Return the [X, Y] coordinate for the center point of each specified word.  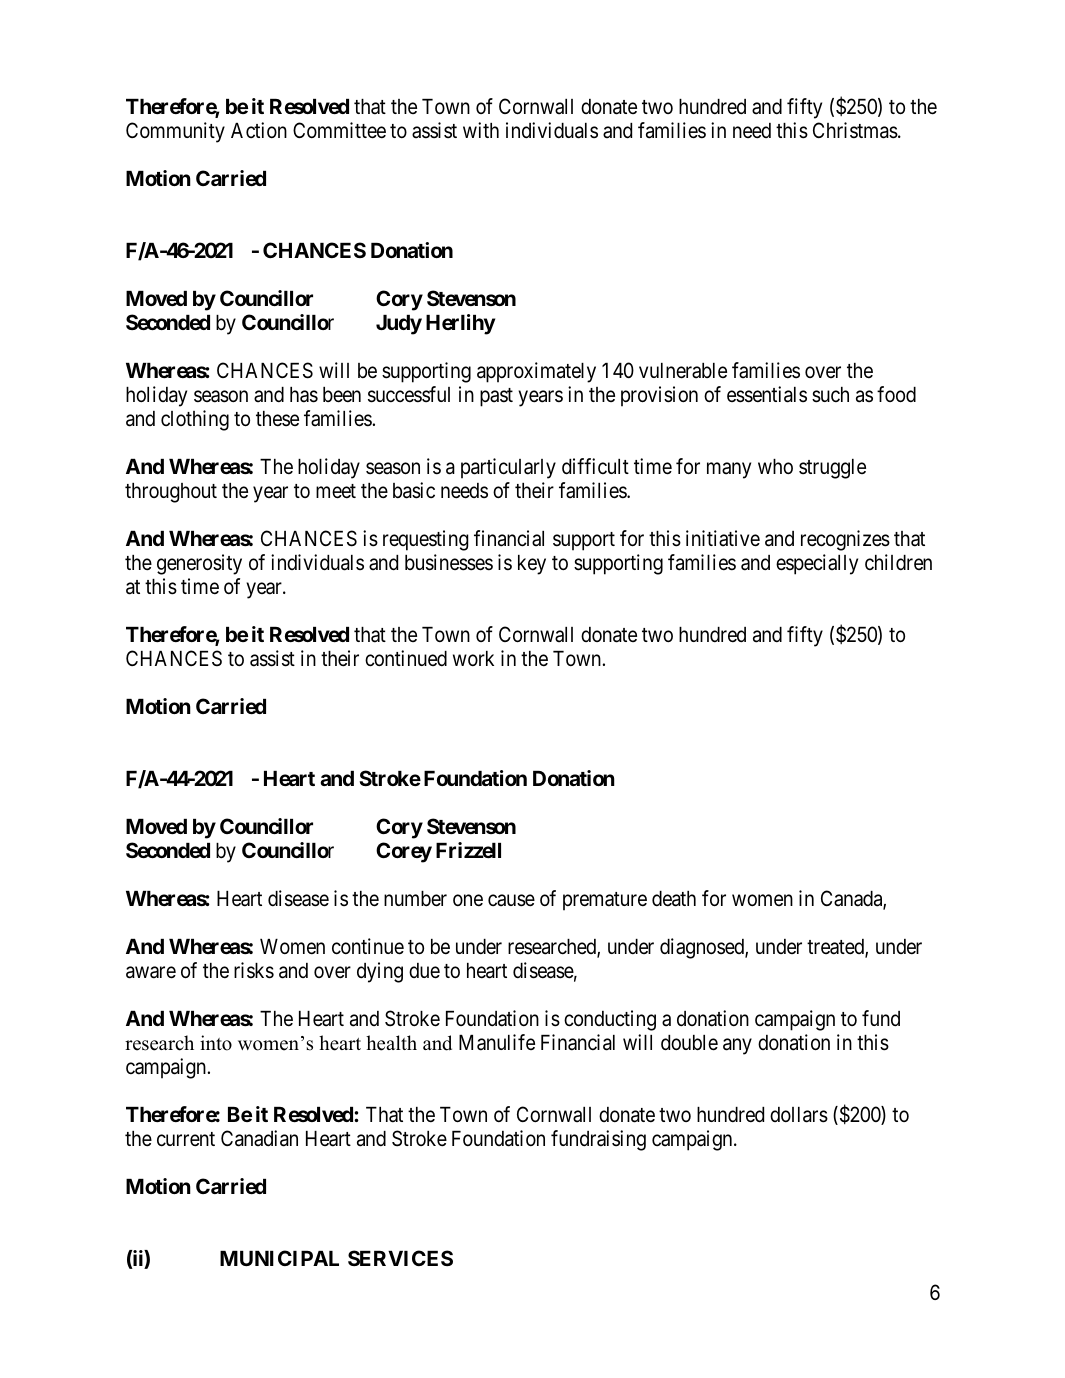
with [481, 130]
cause [511, 901]
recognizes [845, 540]
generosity [199, 564]
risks [254, 970]
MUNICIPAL [279, 1258]
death [674, 899]
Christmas [855, 130]
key [532, 565]
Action [259, 130]
